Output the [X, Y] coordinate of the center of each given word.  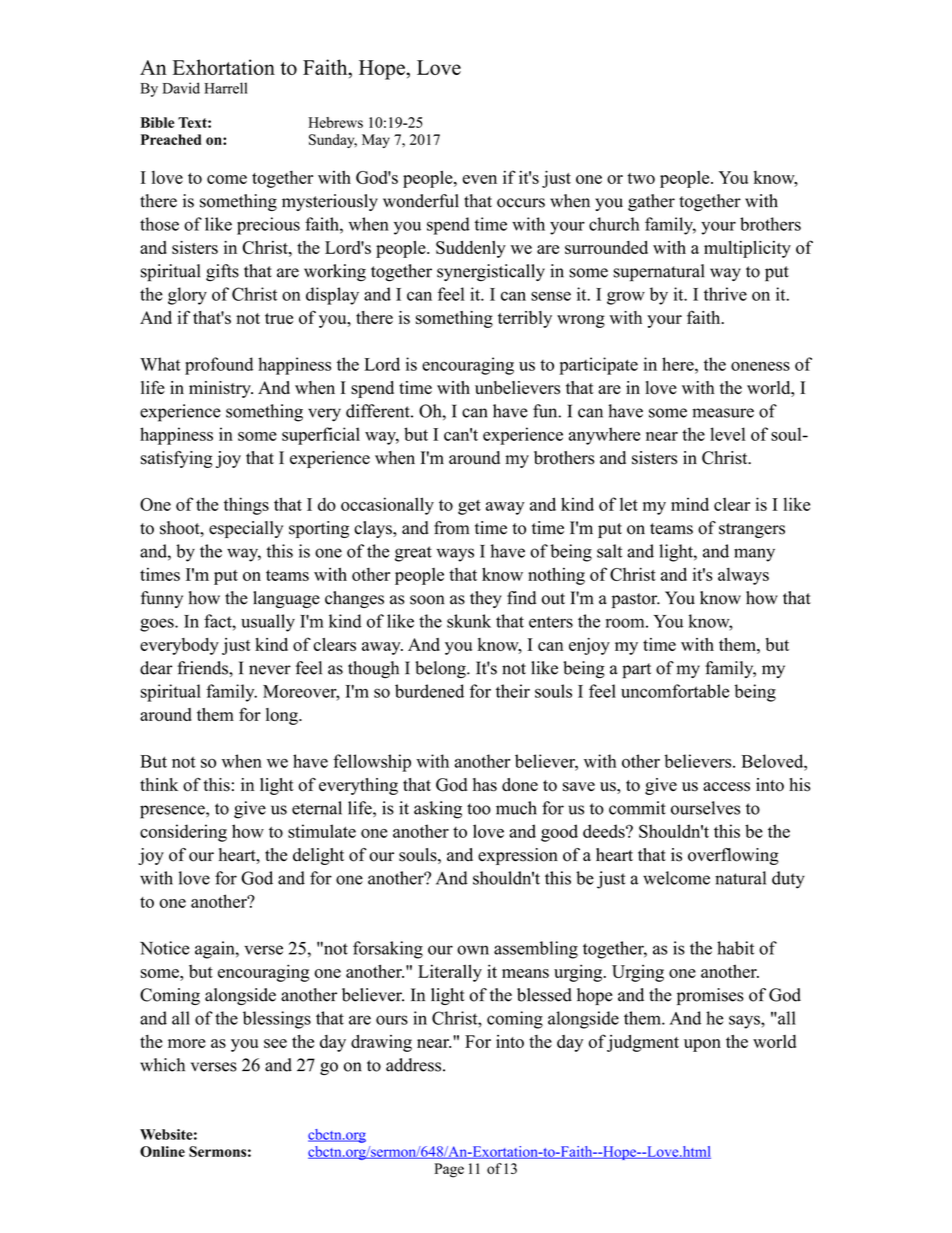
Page [449, 1170]
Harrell [225, 88]
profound [219, 366]
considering [183, 833]
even [480, 179]
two [641, 178]
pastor [636, 600]
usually [268, 623]
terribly [525, 319]
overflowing [733, 856]
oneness [760, 366]
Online [162, 1151]
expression [518, 856]
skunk [469, 621]
